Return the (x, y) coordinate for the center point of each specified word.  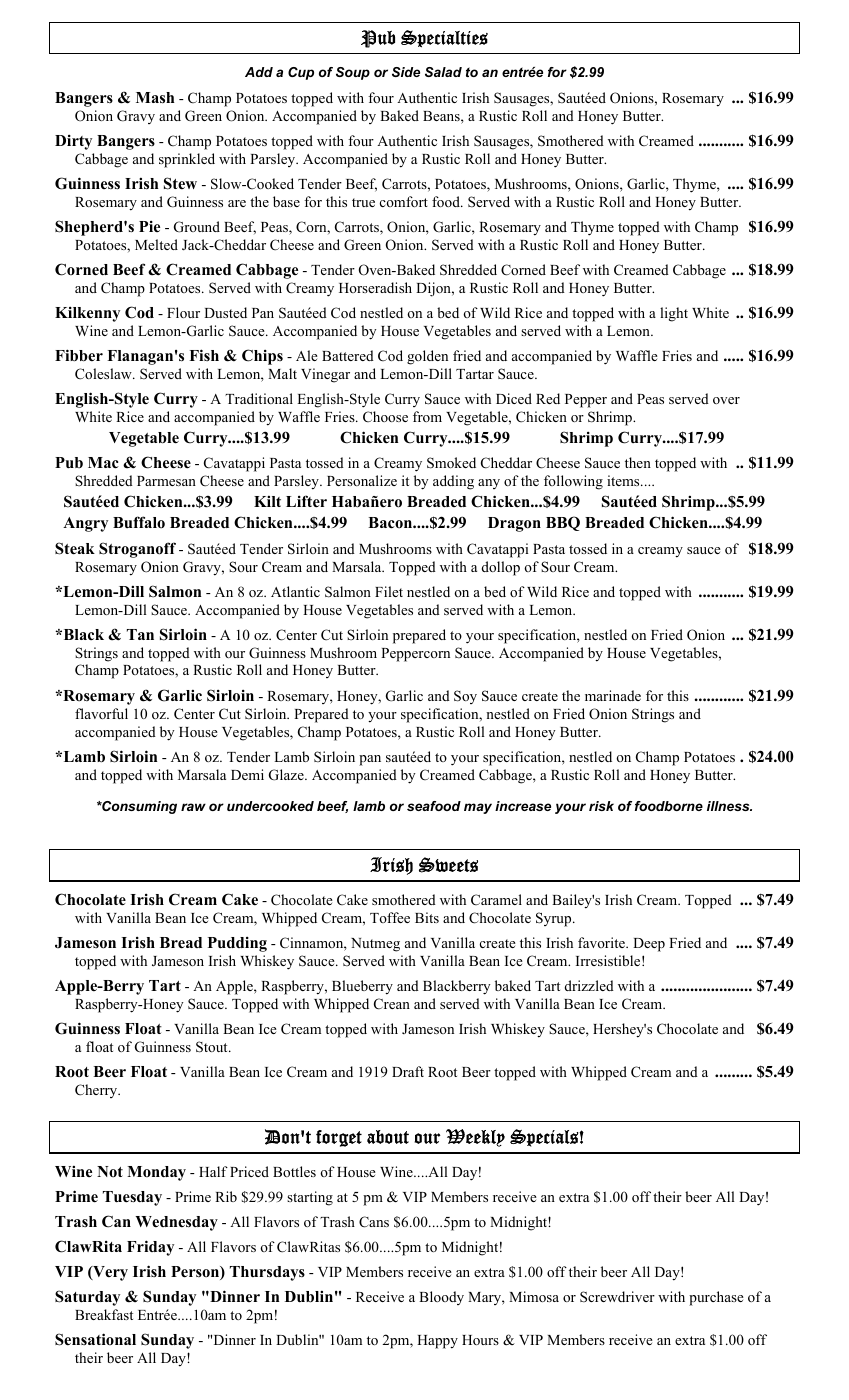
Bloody (441, 1298)
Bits (427, 917)
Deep (649, 945)
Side (406, 72)
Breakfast (104, 1314)
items (624, 480)
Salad (443, 72)
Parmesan (166, 481)
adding (453, 482)
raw (193, 807)
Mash (155, 98)
